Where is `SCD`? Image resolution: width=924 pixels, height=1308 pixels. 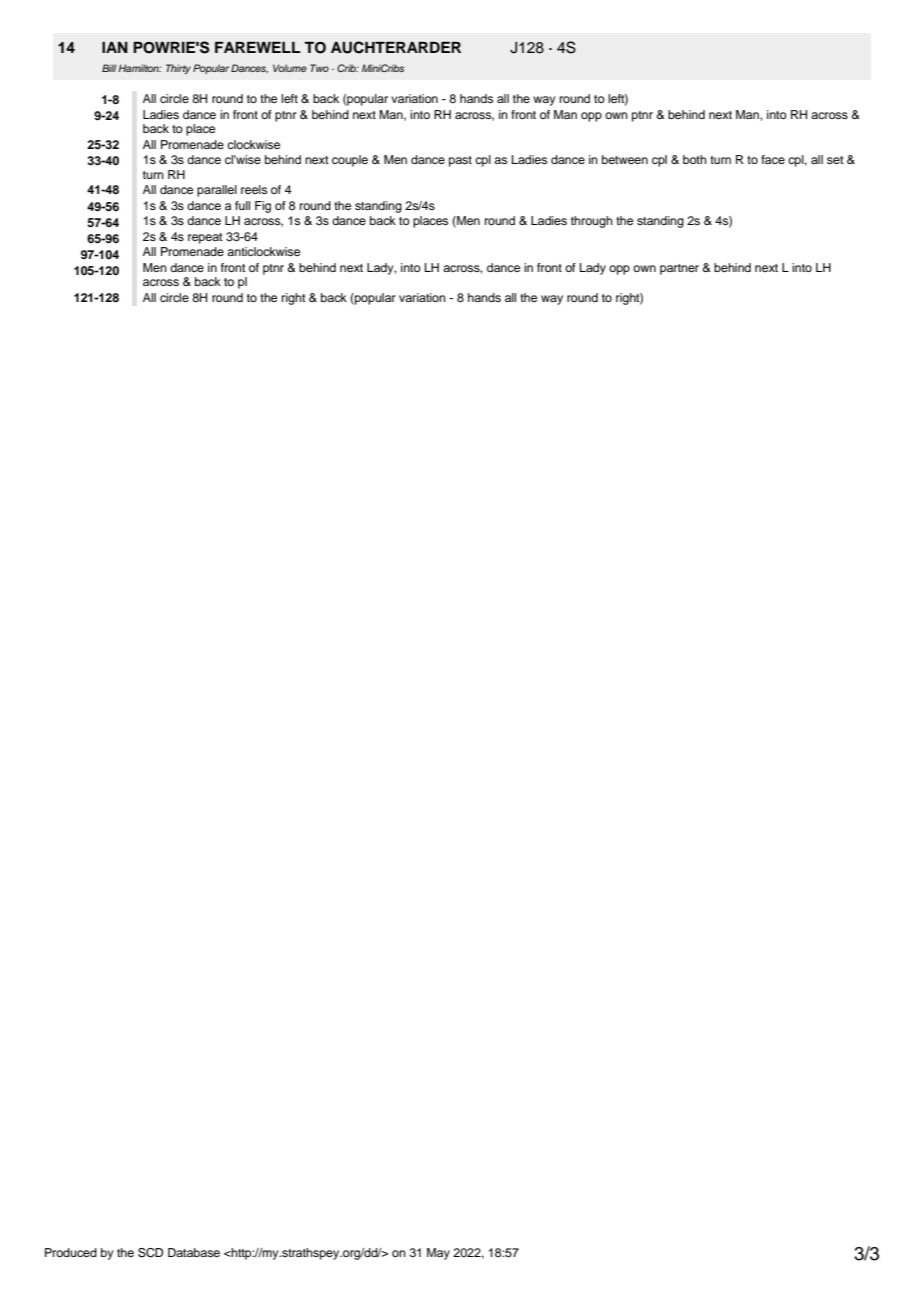
SCD is located at coordinates (150, 1253).
